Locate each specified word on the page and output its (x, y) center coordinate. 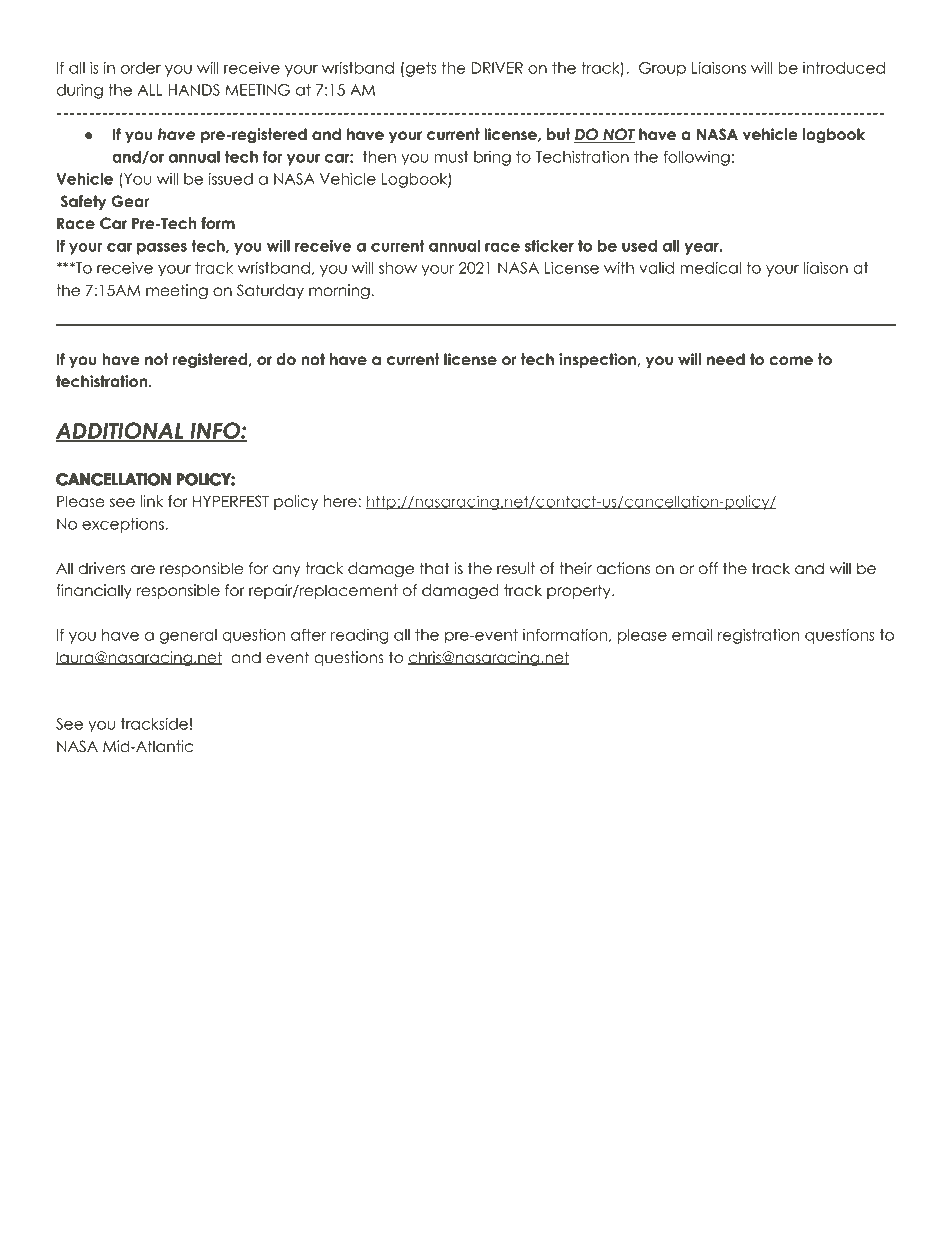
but (559, 134)
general (188, 636)
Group (662, 69)
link (152, 501)
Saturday (270, 291)
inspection (598, 360)
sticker (549, 246)
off (708, 568)
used (639, 246)
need (726, 359)
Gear (130, 201)
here (341, 501)
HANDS (194, 90)
